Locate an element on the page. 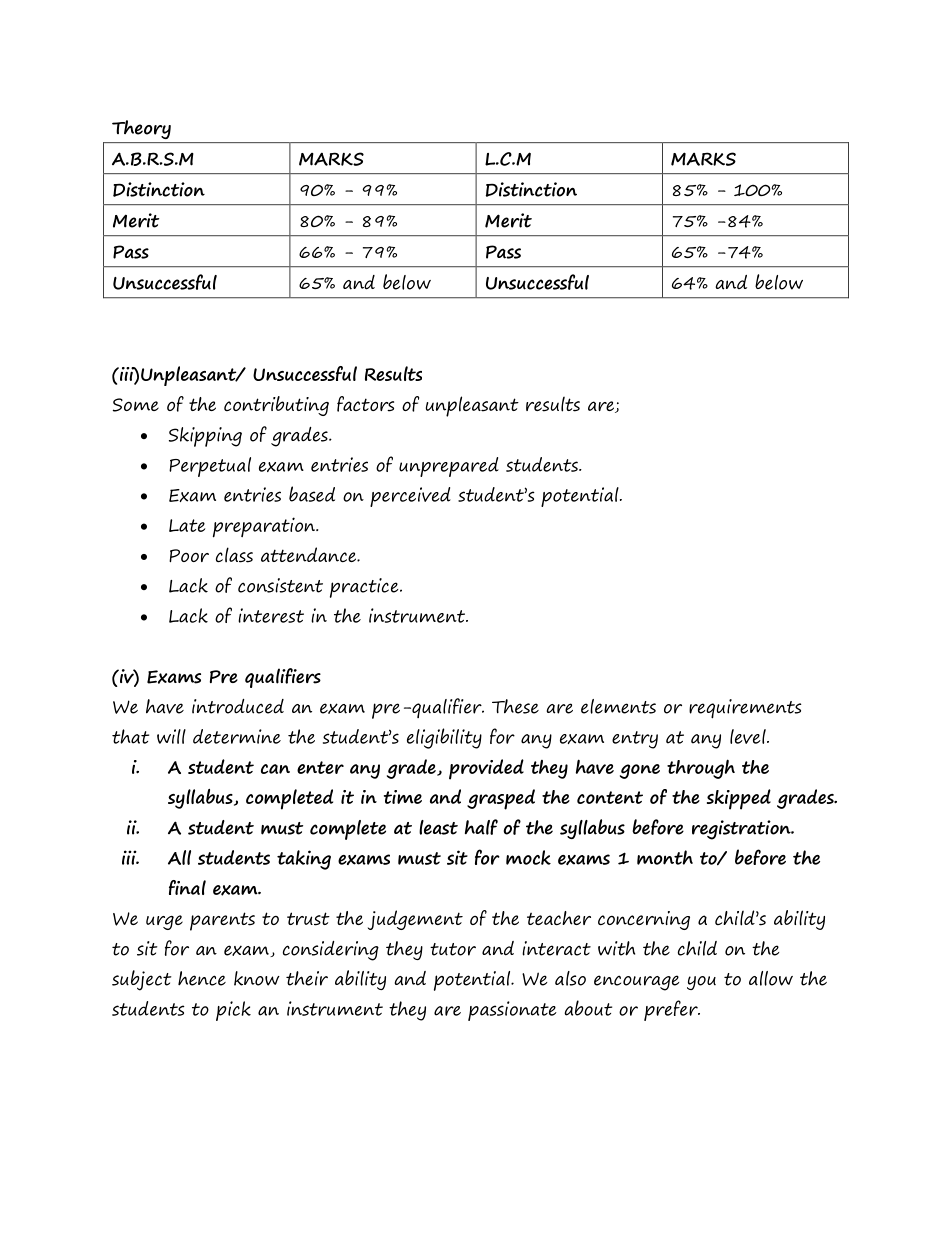 This page has height=1233, width=952. unprepared is located at coordinates (449, 467).
